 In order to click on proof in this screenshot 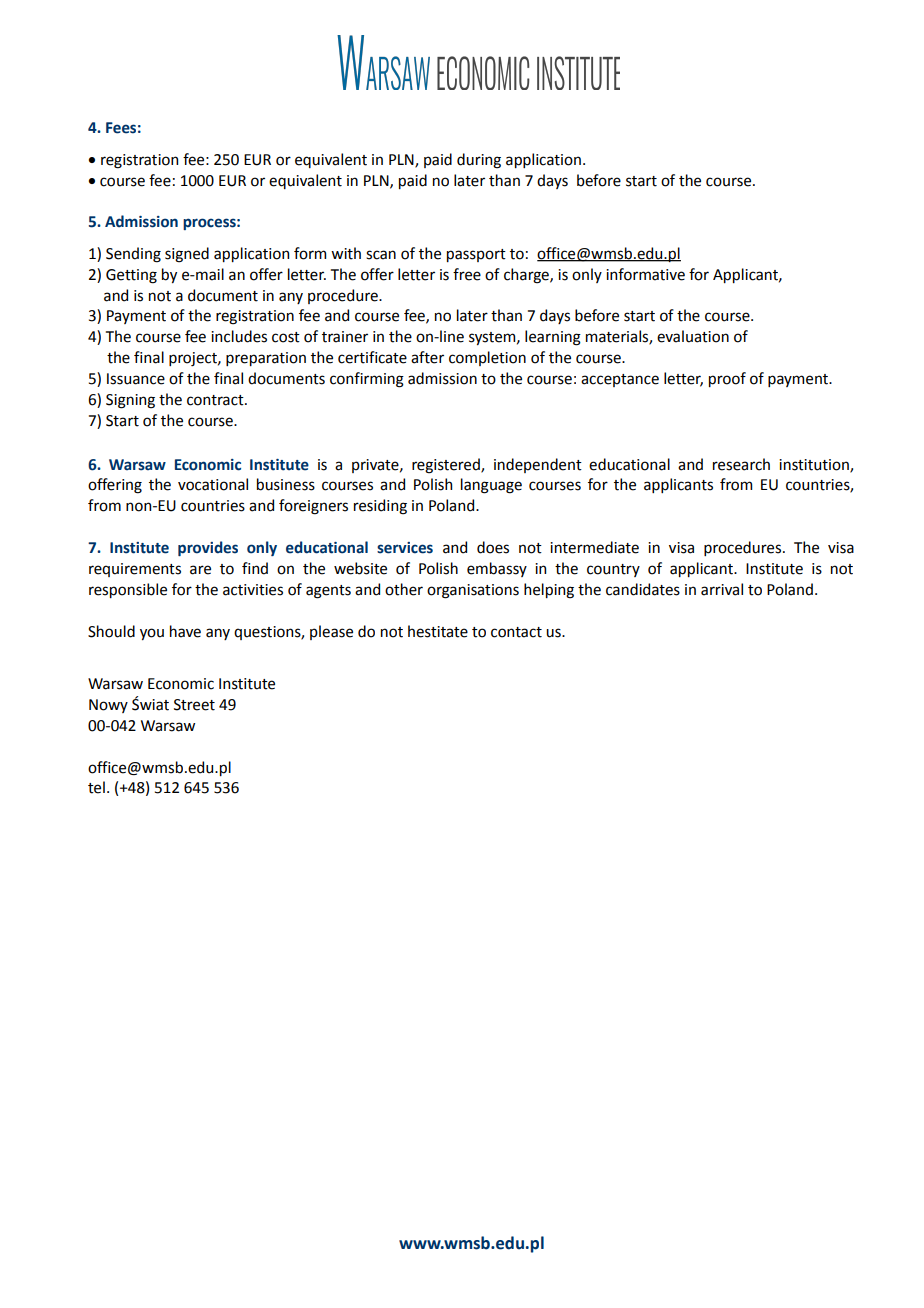, I will do `click(727, 379)`.
